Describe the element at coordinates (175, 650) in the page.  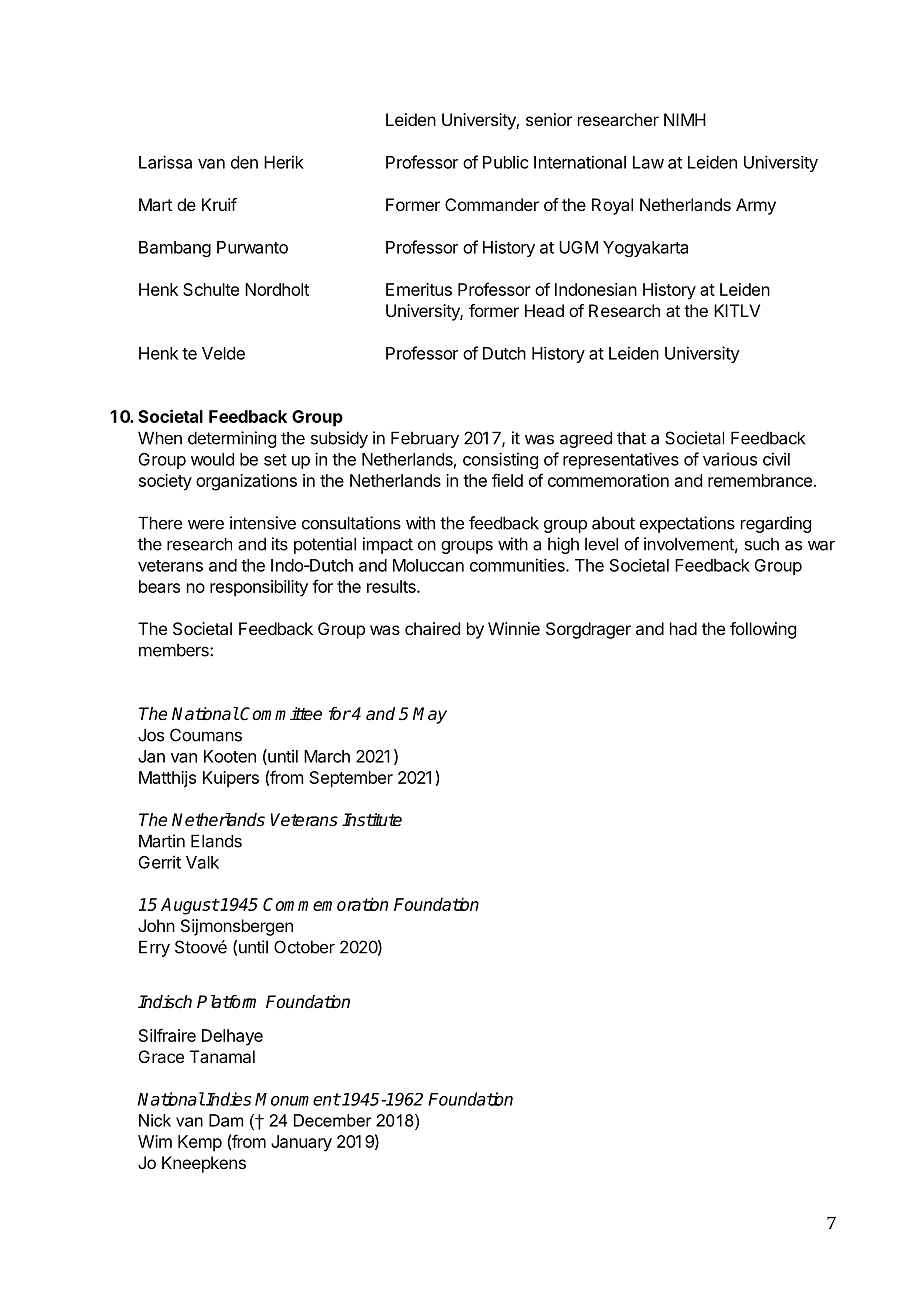
I see `members` at that location.
